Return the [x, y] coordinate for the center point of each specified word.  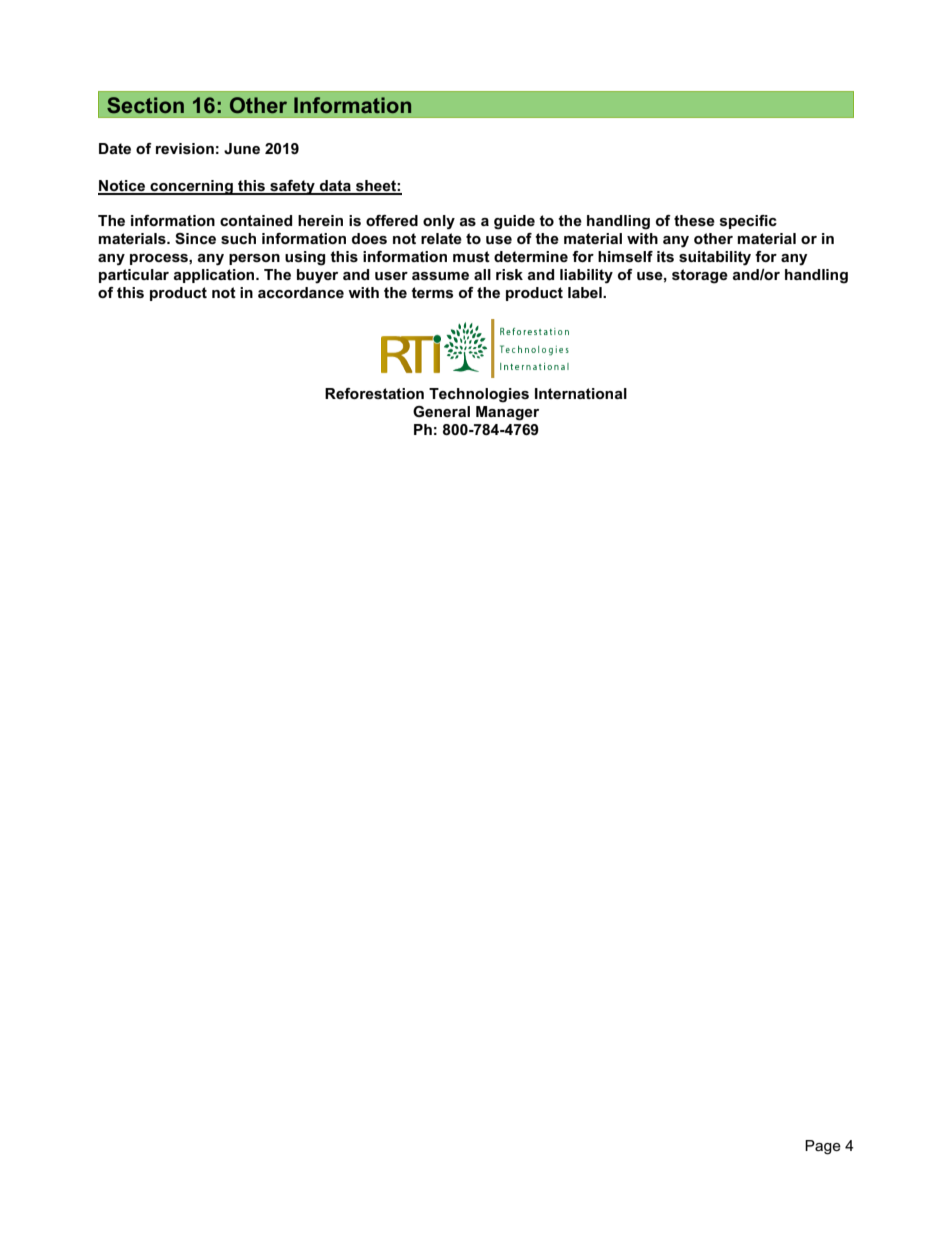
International [581, 393]
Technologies [479, 395]
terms [432, 292]
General [441, 411]
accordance [301, 292]
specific [748, 222]
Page [823, 1147]
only [439, 222]
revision [185, 148]
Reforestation [374, 393]
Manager [507, 413]
